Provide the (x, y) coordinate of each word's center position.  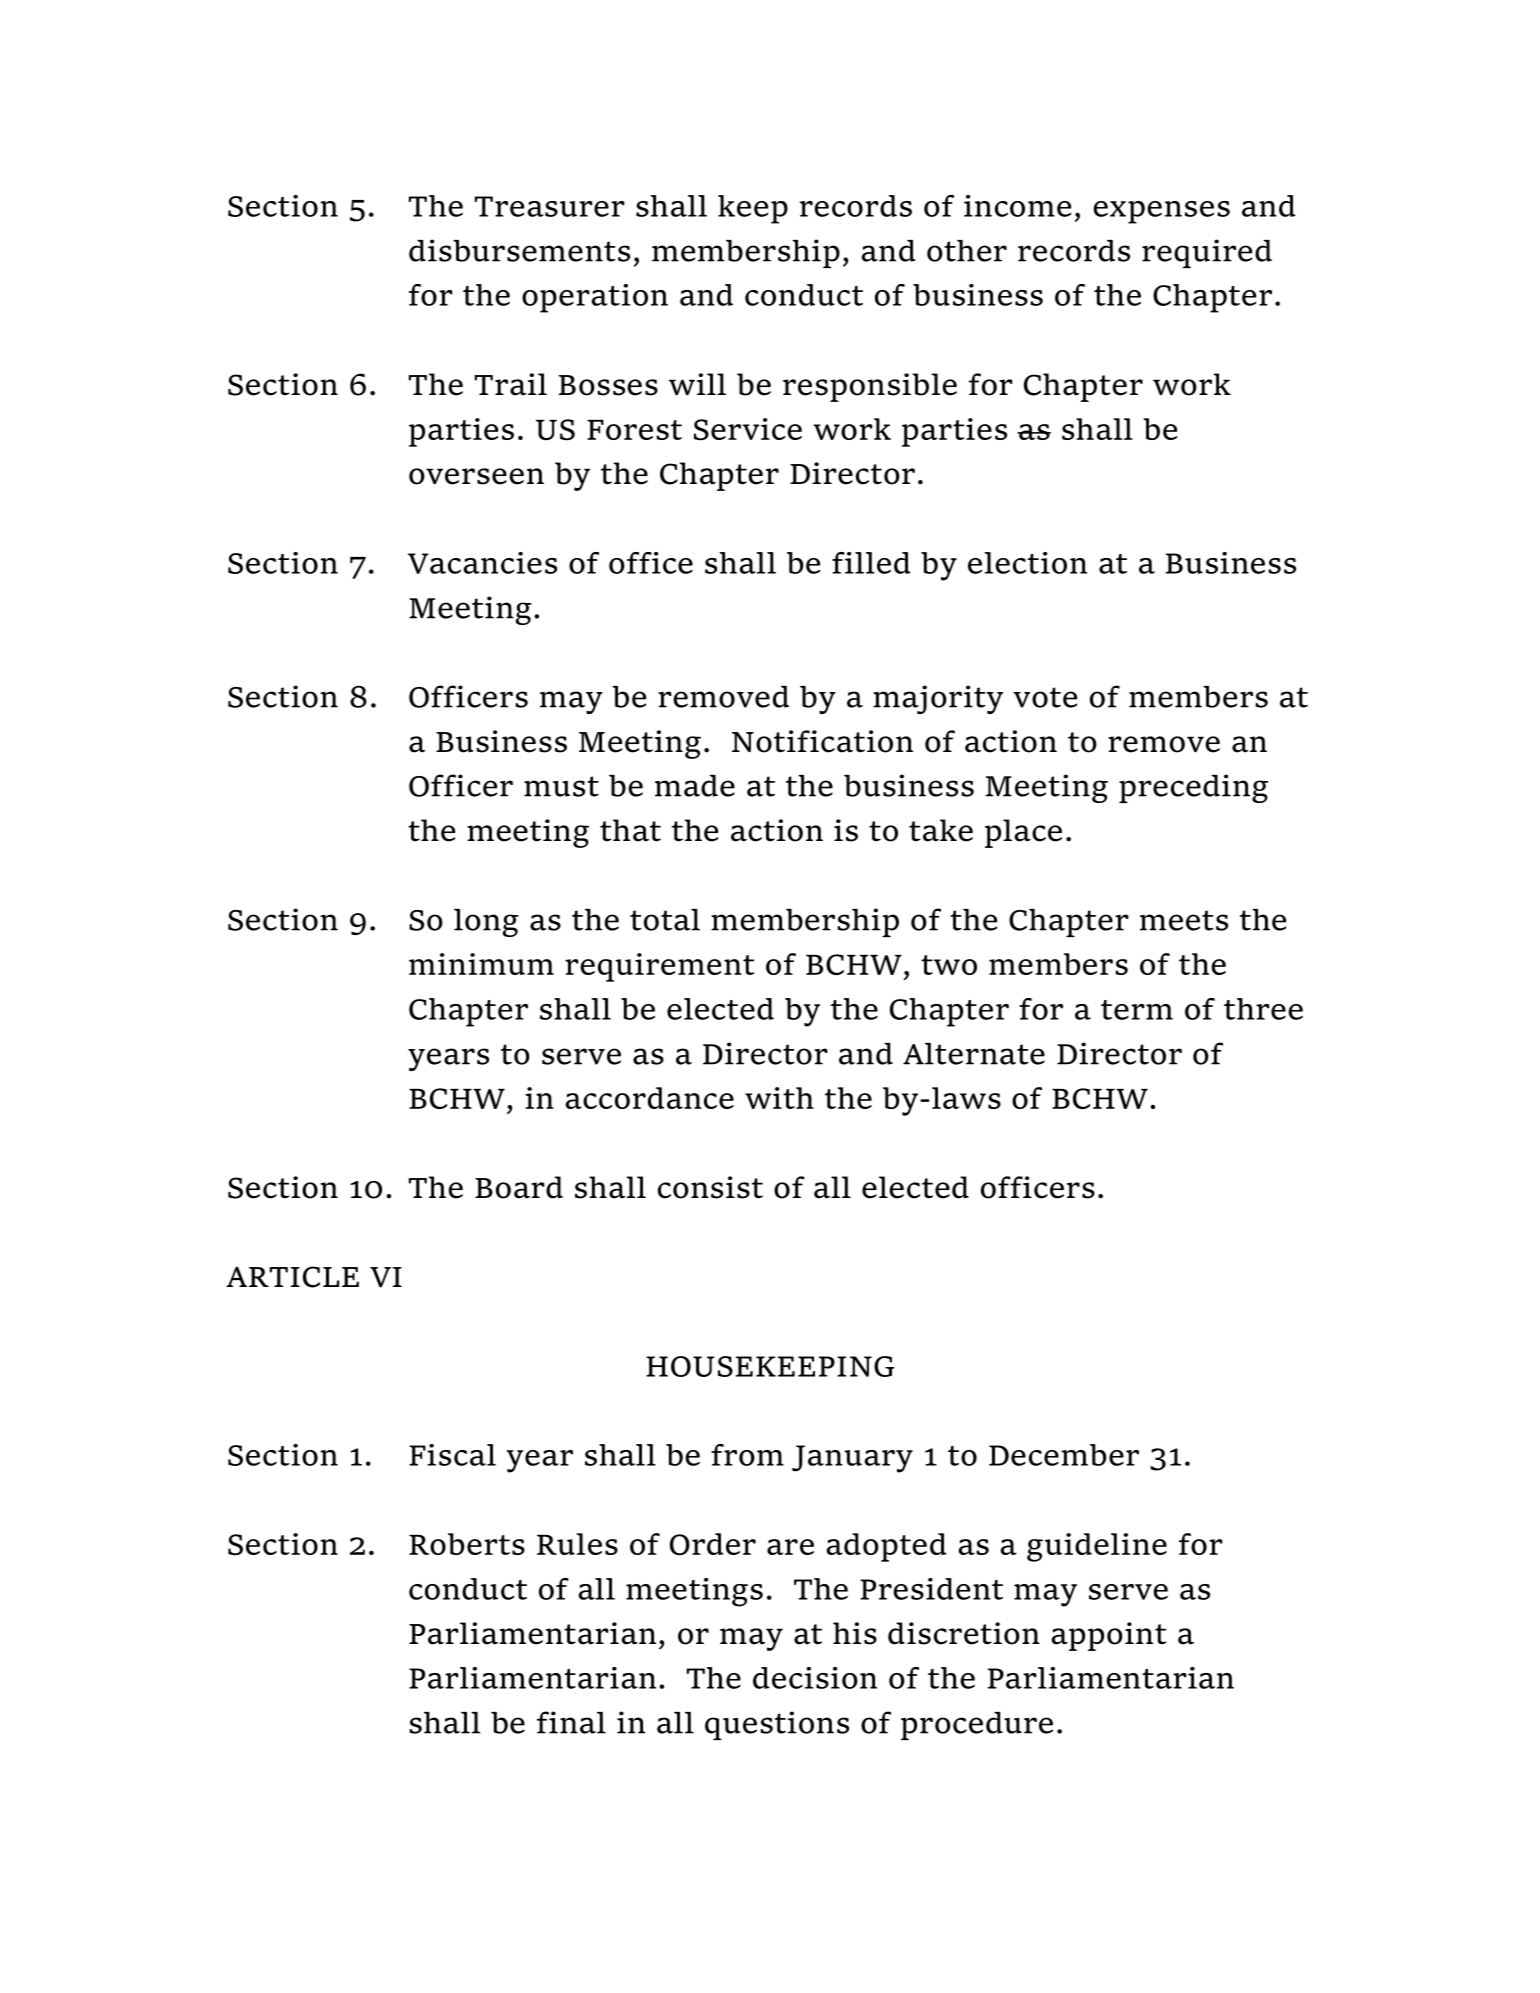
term (1137, 1010)
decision (815, 1678)
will (697, 384)
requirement (659, 967)
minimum (481, 964)
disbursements (519, 250)
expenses (1161, 212)
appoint (1109, 1636)
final (571, 1722)
